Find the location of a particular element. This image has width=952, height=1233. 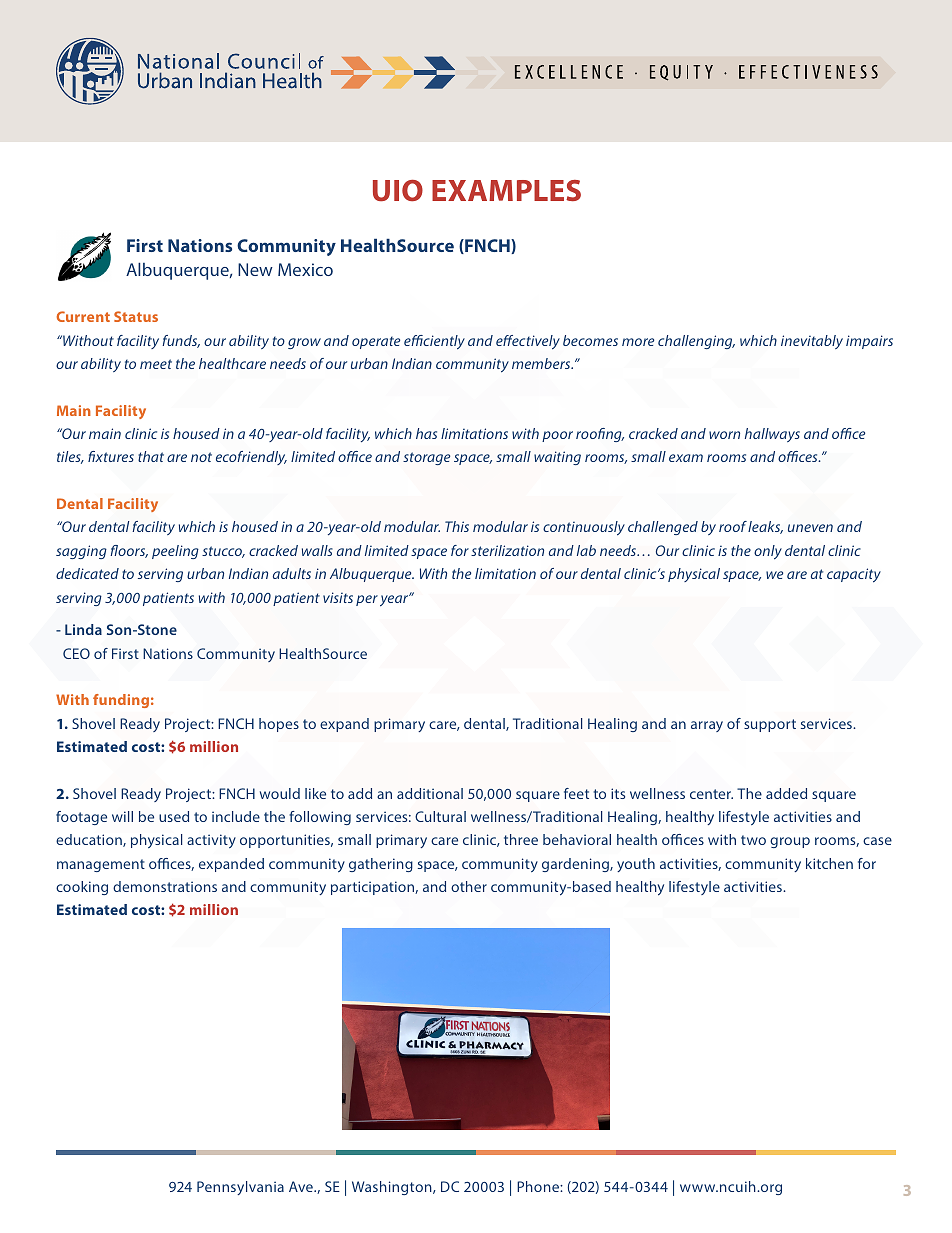

leaks is located at coordinates (765, 527).
